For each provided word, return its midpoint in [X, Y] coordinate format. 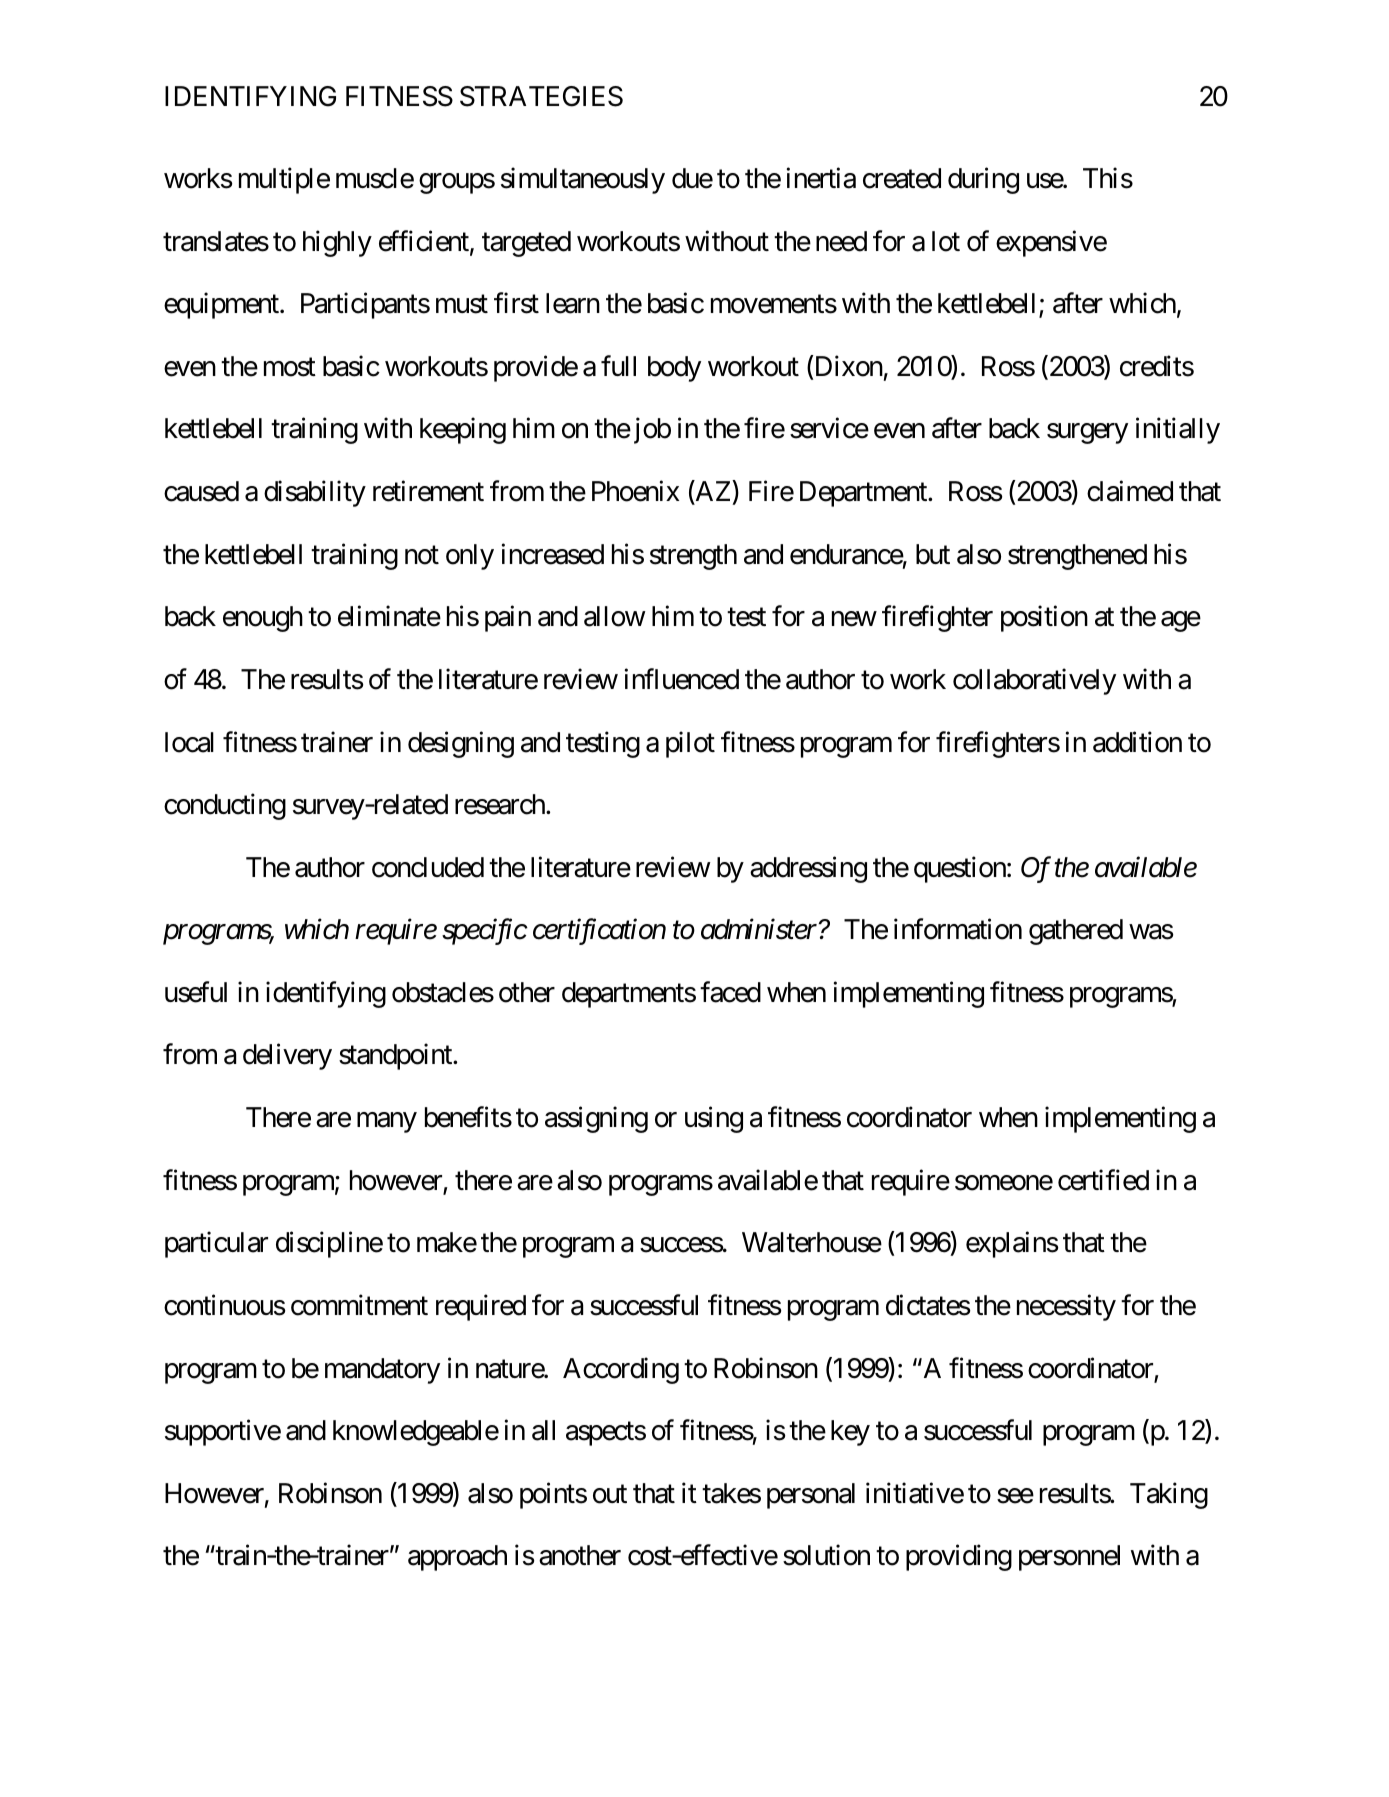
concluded [428, 867]
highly [337, 243]
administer [759, 929]
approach [457, 1558]
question [960, 869]
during [983, 180]
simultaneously [583, 180]
